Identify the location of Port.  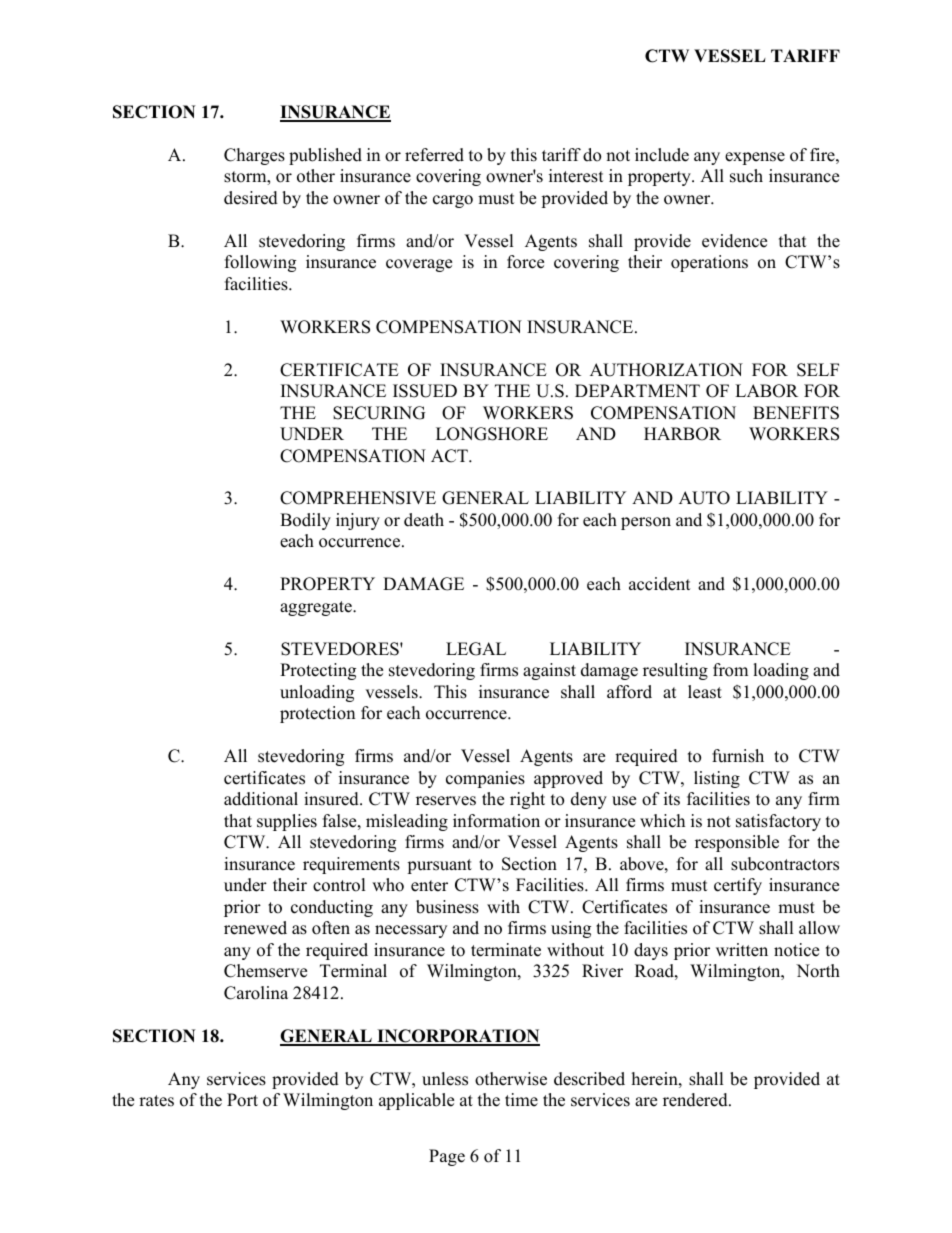
(242, 1100).
